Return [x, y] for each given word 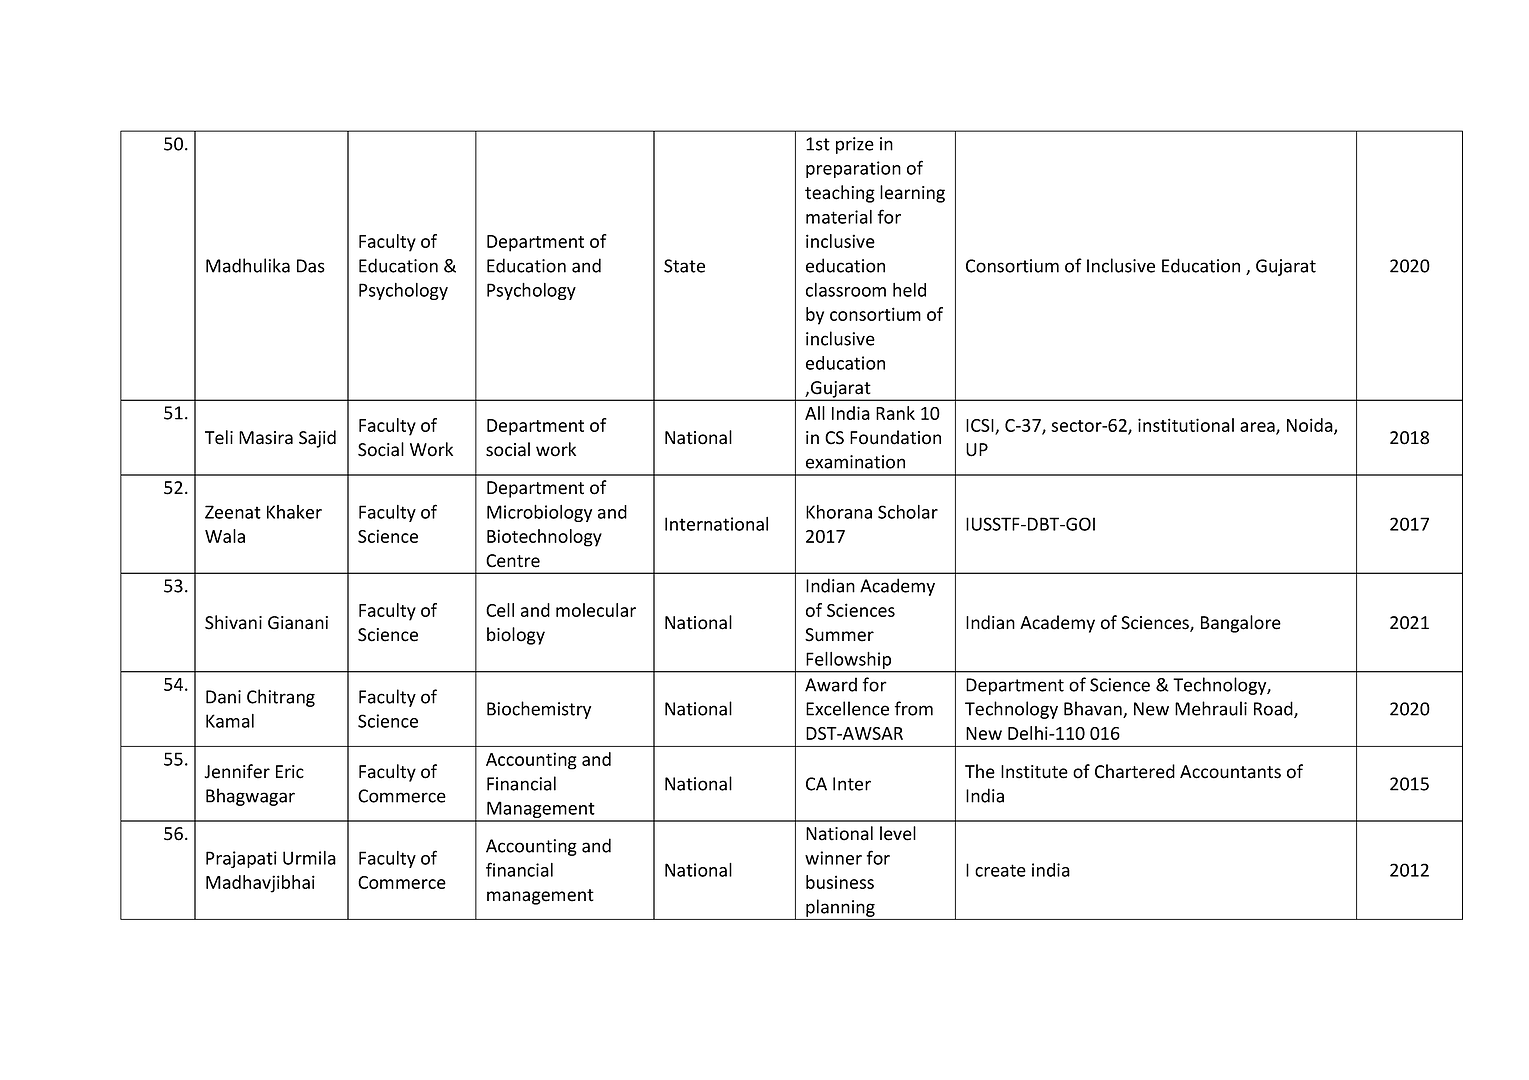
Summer [839, 635]
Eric [290, 772]
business [840, 882]
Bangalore [1241, 624]
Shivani [233, 622]
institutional [1186, 425]
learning [912, 194]
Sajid [317, 439]
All [815, 413]
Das [311, 266]
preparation [853, 169]
